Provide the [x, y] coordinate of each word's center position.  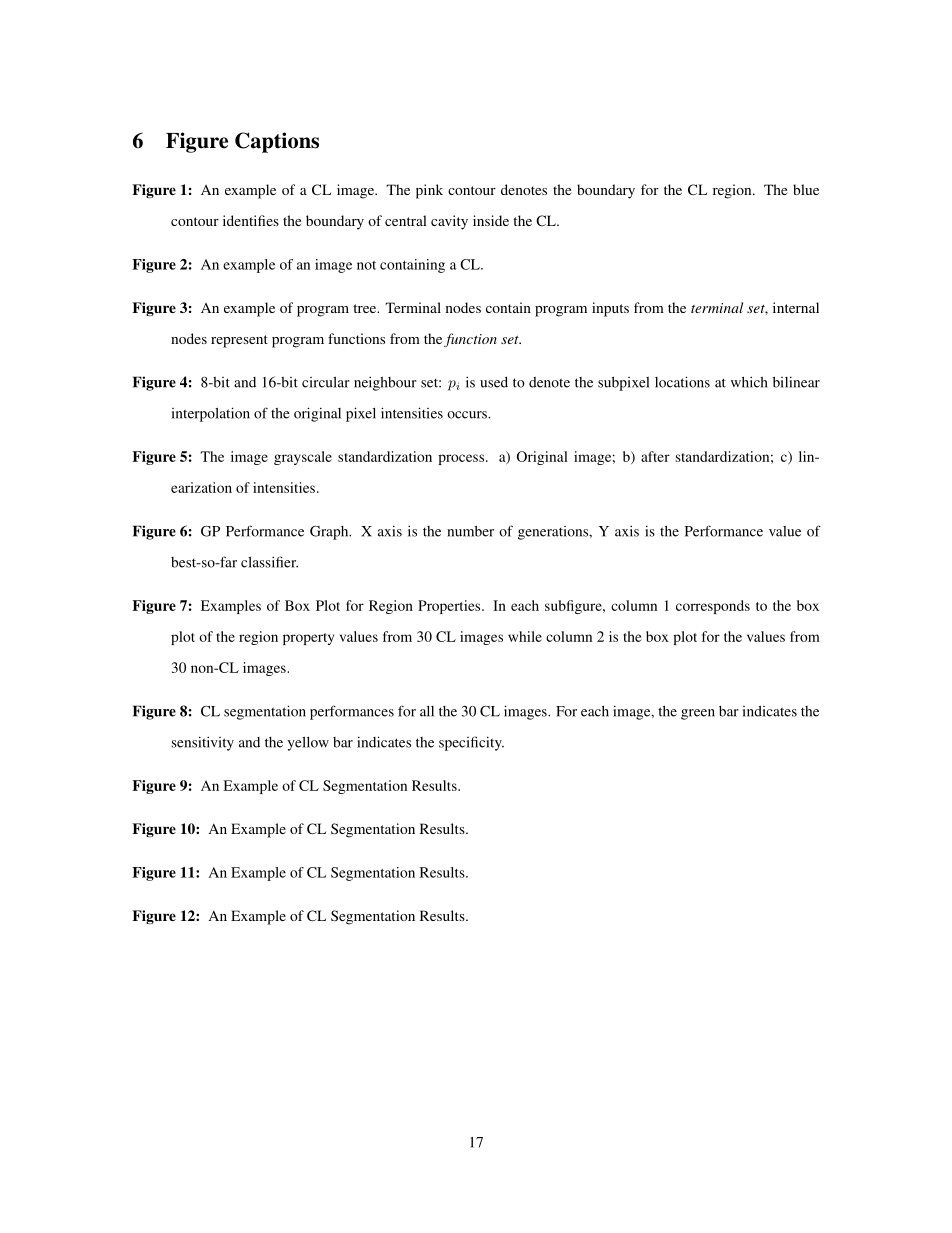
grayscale [303, 458]
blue [806, 189]
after [655, 456]
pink [429, 191]
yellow [308, 743]
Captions [277, 142]
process [462, 459]
